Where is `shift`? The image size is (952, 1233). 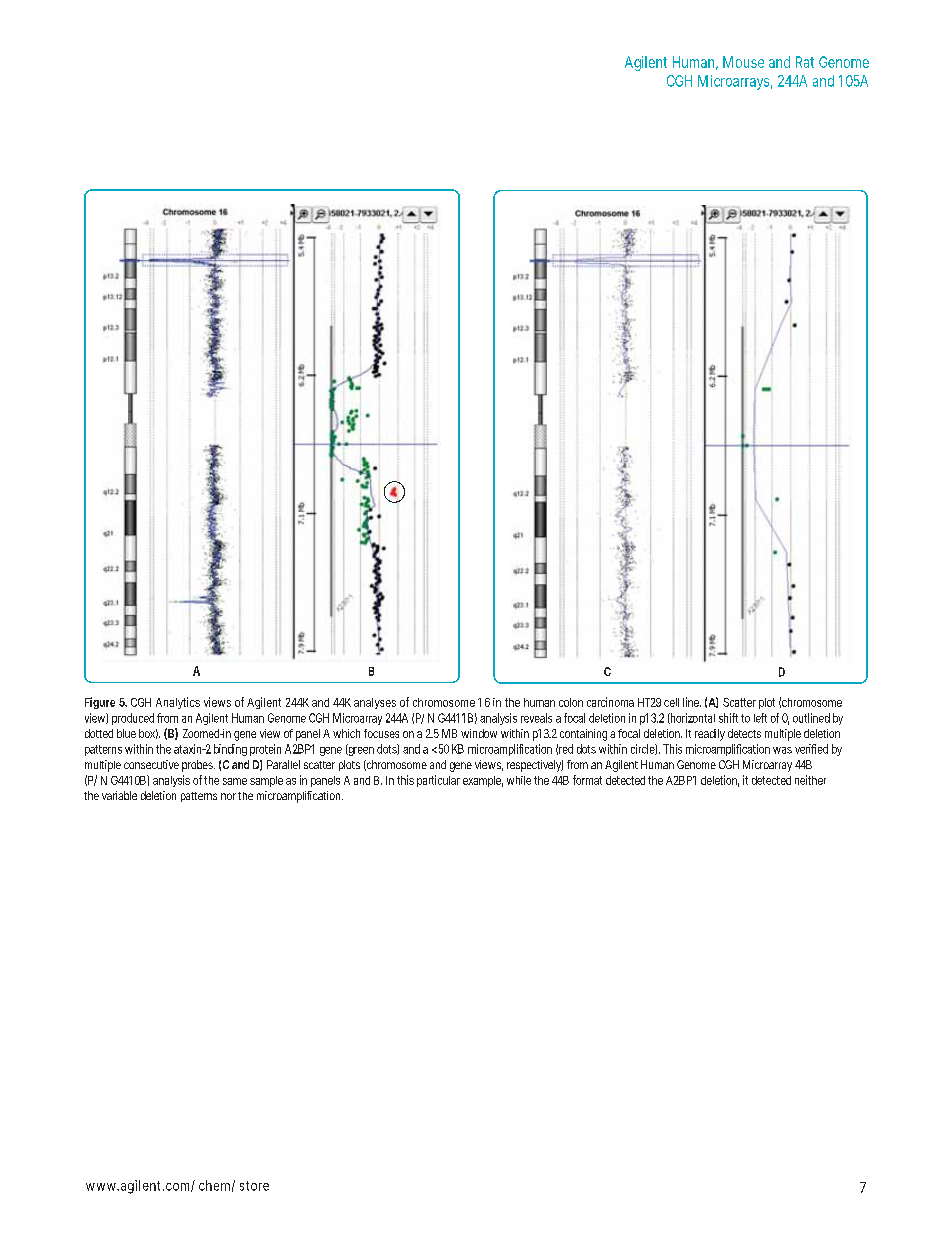 shift is located at coordinates (728, 718).
